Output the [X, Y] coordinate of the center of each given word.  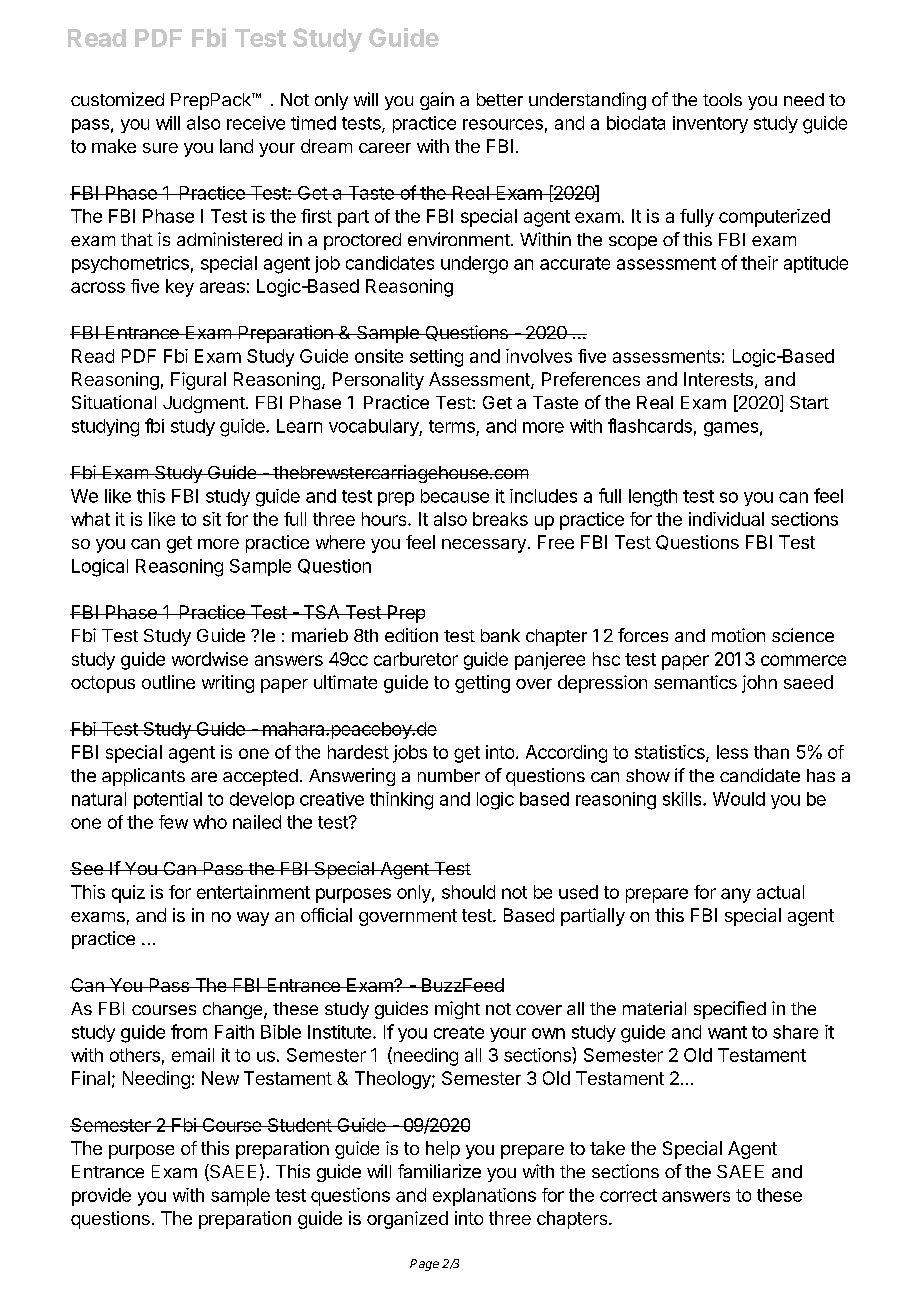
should [468, 892]
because [455, 496]
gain [437, 101]
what [90, 519]
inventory [710, 124]
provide [101, 1197]
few [173, 822]
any [736, 895]
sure [160, 148]
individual [726, 519]
